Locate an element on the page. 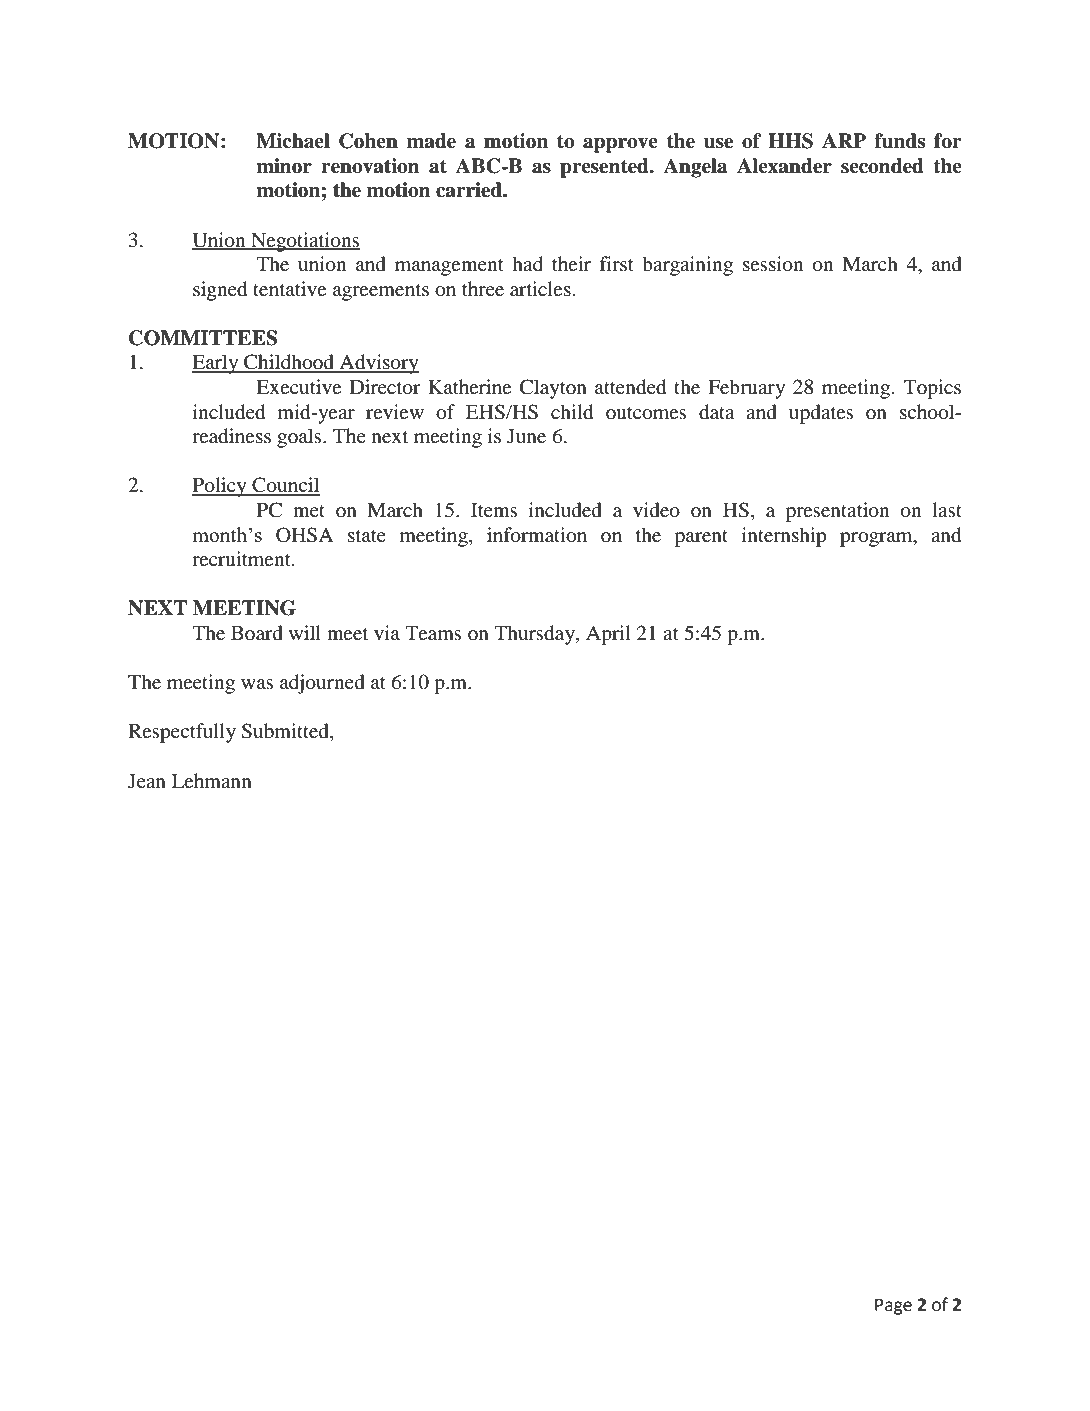 The width and height of the document is (1090, 1411). was is located at coordinates (257, 684).
